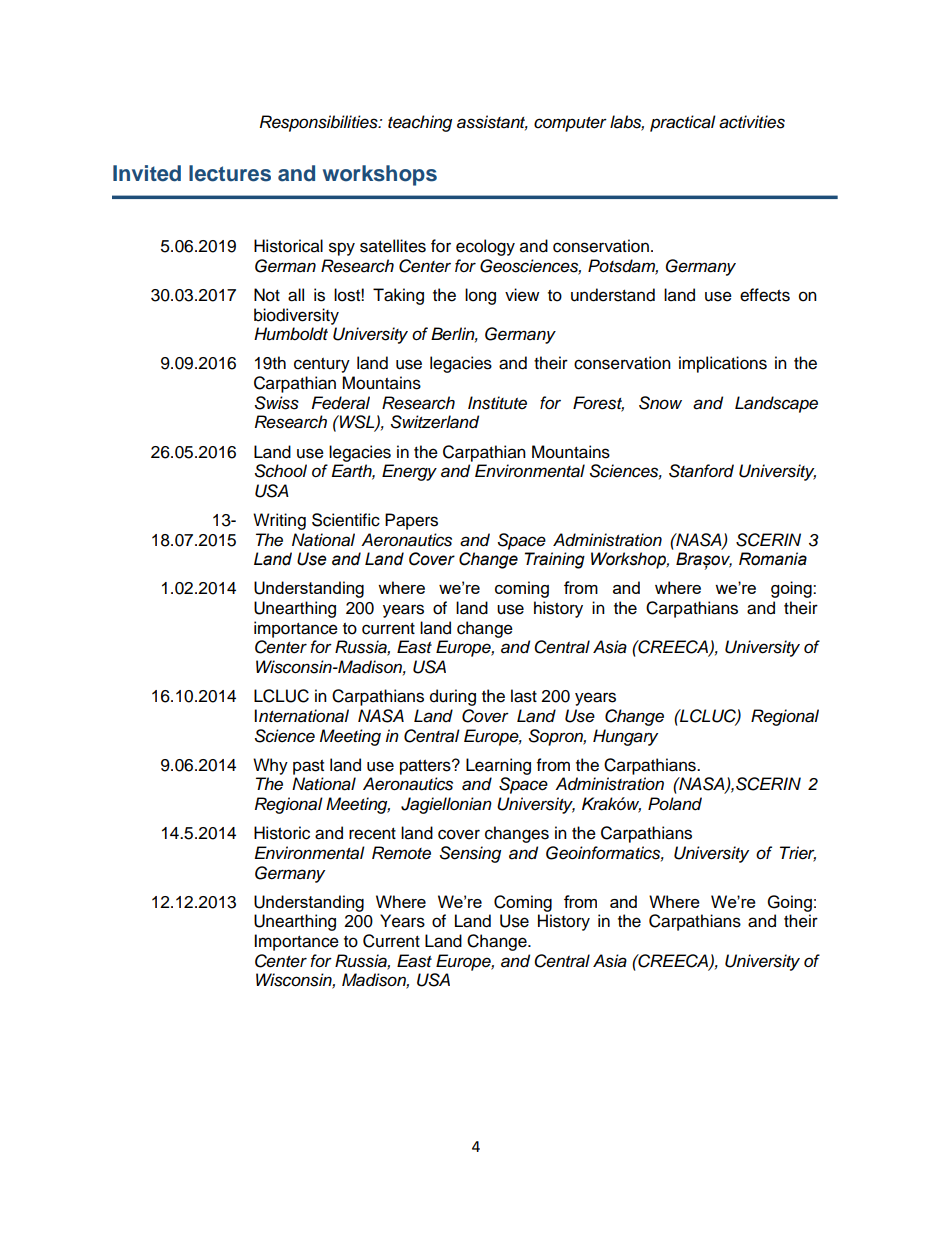 This page has width=952, height=1233. What do you see at coordinates (765, 295) in the page?
I see `effects` at bounding box center [765, 295].
